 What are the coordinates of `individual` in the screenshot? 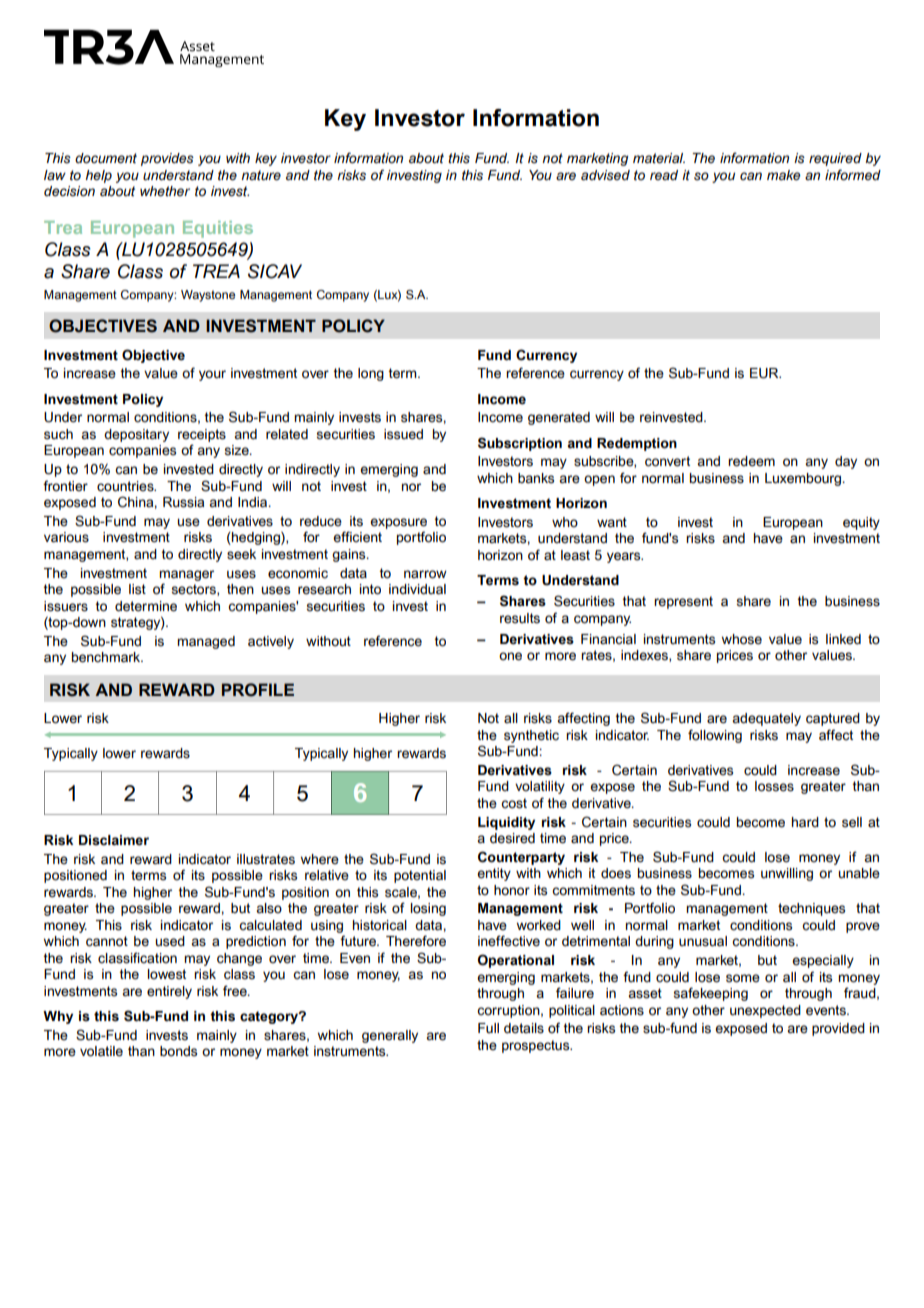 It's located at (417, 589).
